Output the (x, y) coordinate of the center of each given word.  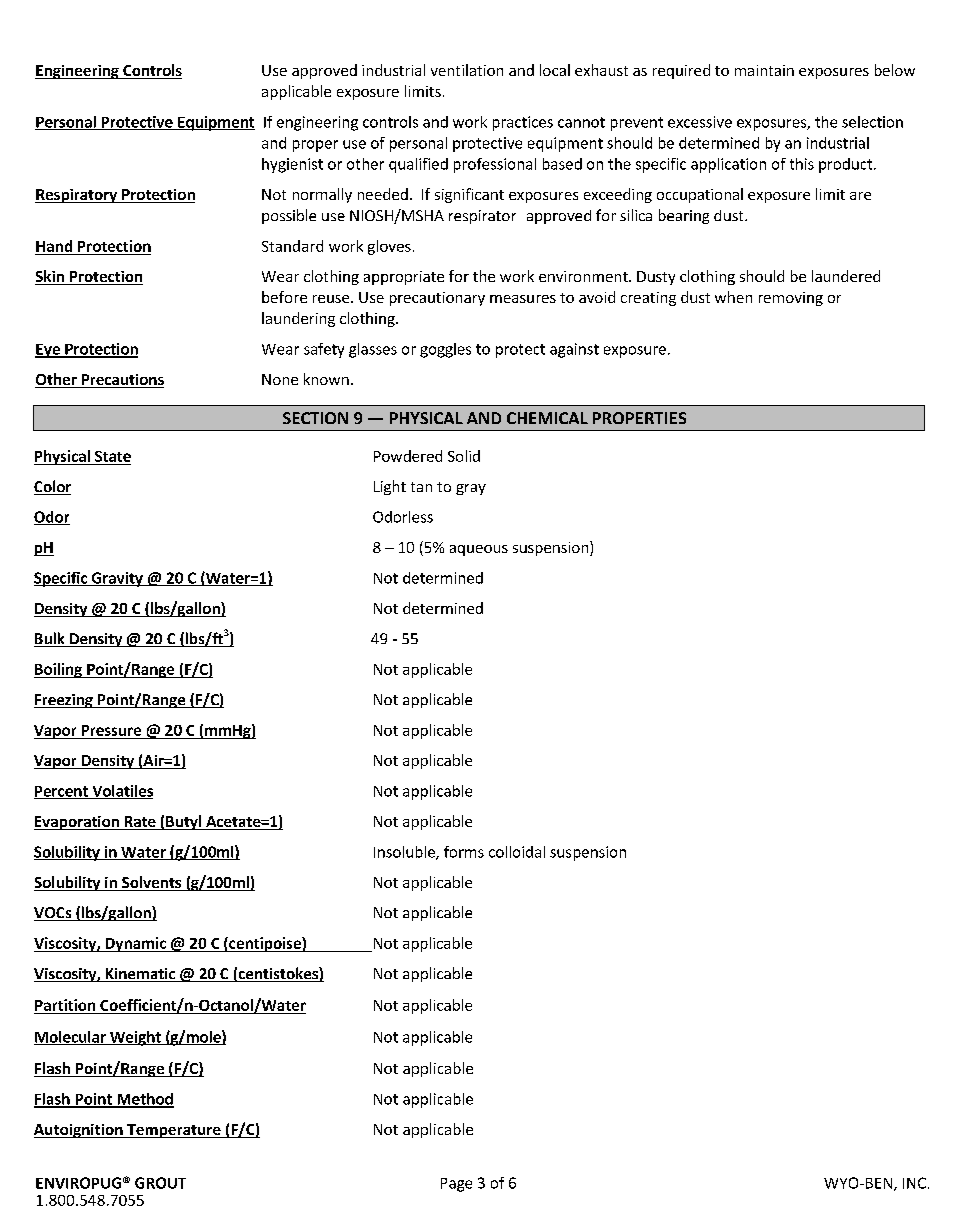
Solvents (152, 883)
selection (872, 122)
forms (464, 852)
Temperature (174, 1131)
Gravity (117, 579)
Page (456, 1185)
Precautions (121, 381)
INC (914, 1183)
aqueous (479, 550)
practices (523, 123)
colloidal (517, 852)
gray (471, 489)
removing (791, 299)
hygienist (292, 165)
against (574, 350)
